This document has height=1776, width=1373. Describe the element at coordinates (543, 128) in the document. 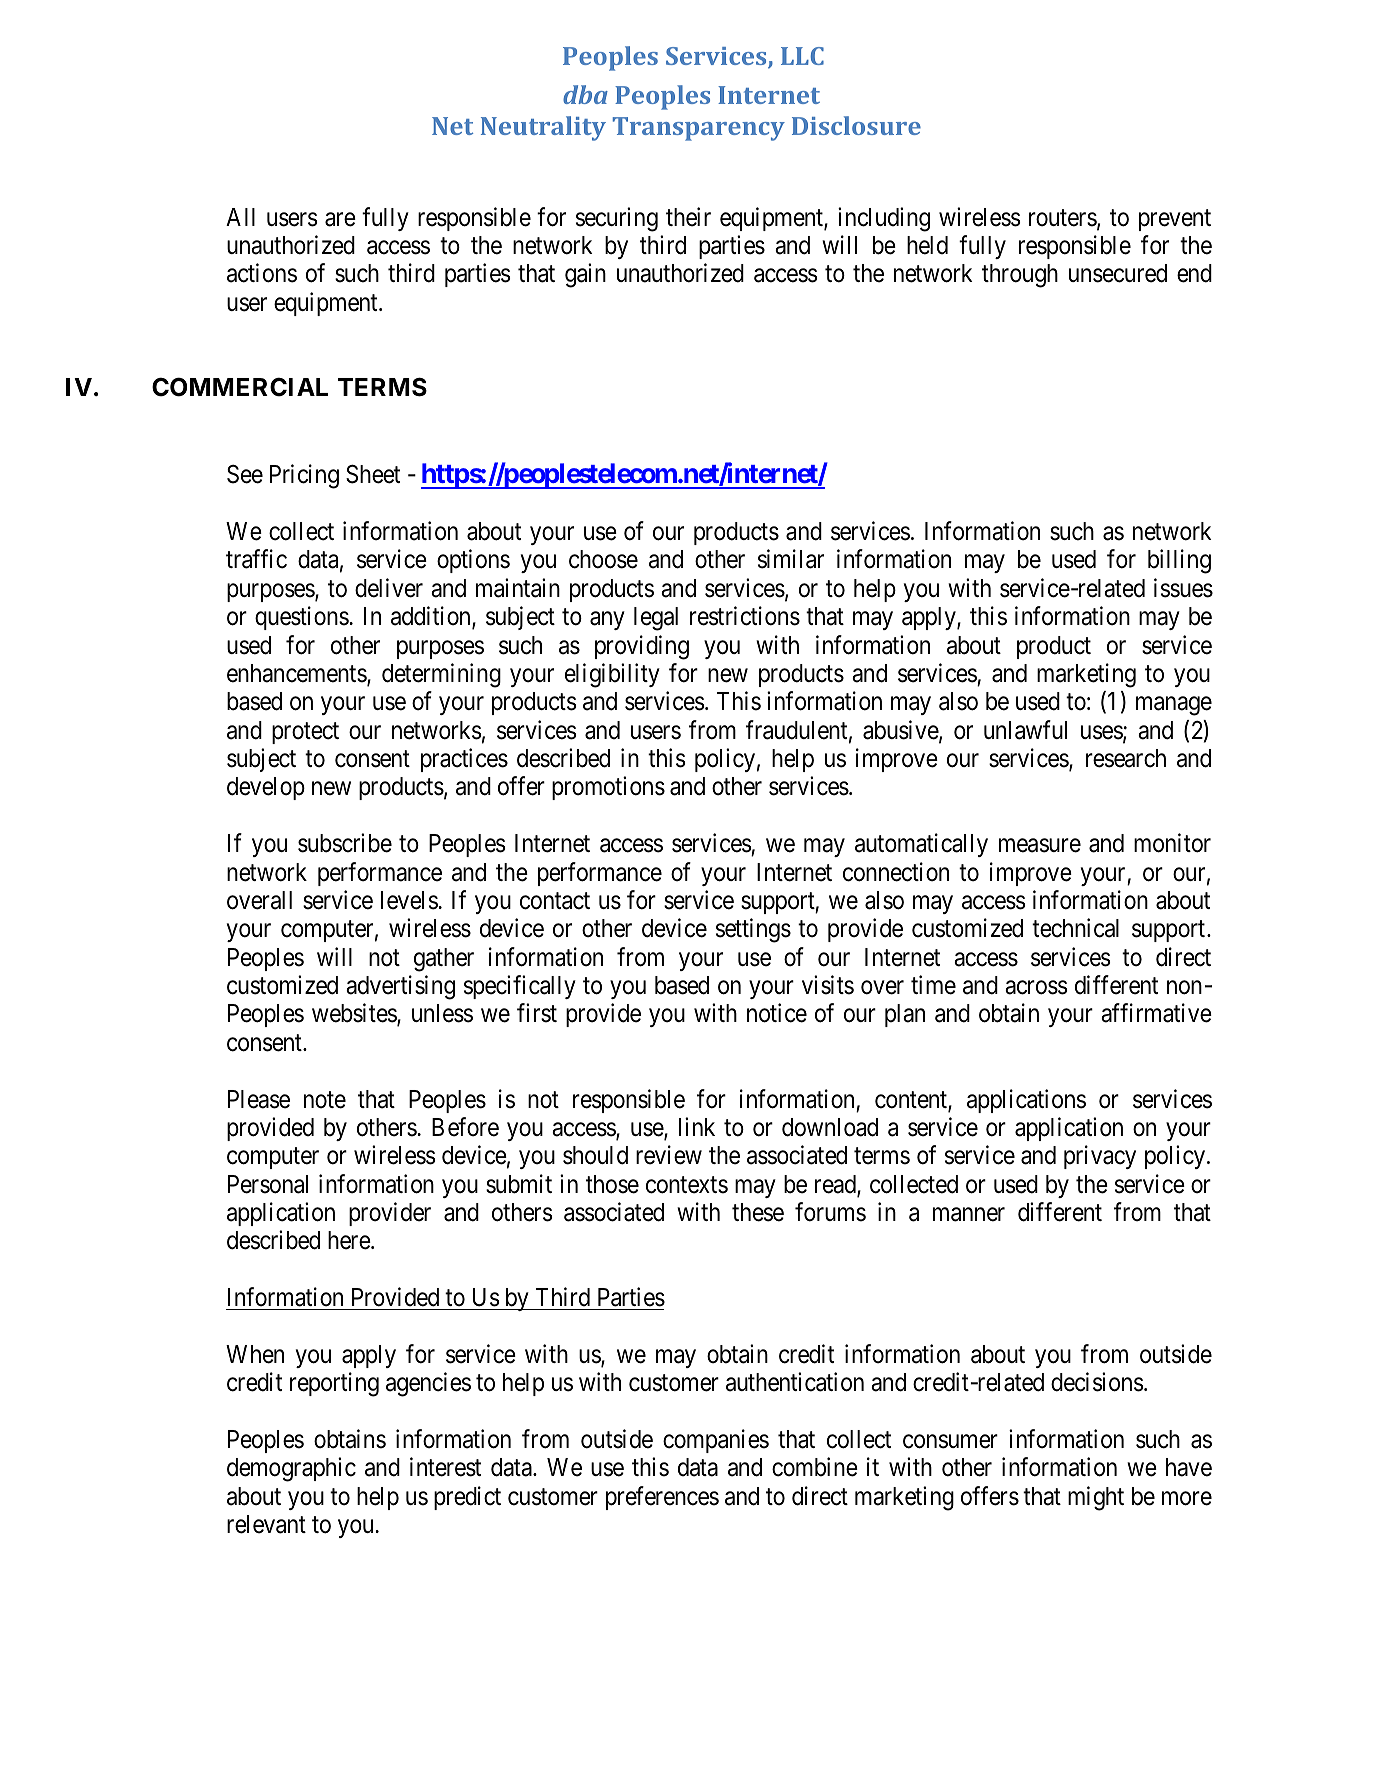

I see `Neutrality` at that location.
